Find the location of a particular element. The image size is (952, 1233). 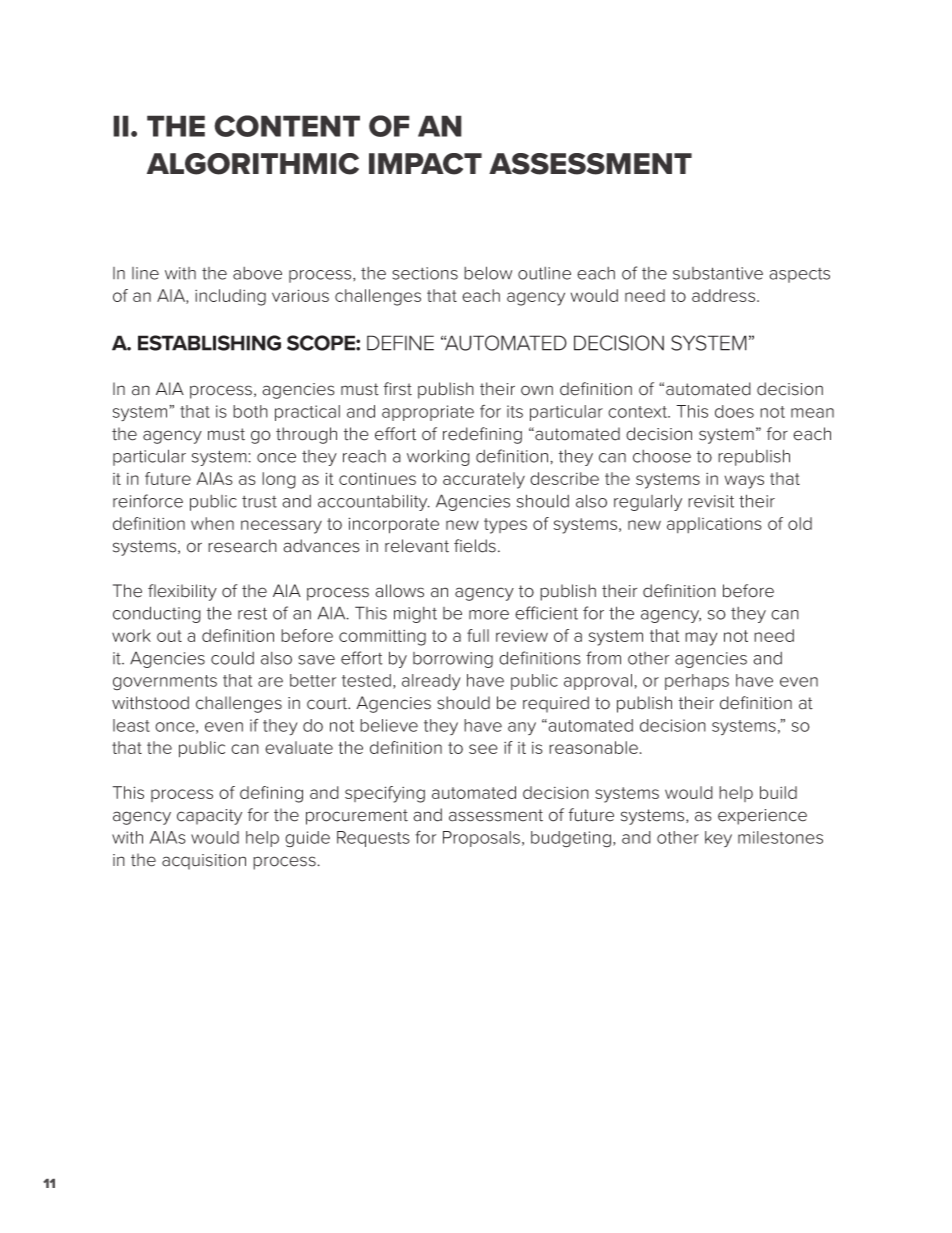

does is located at coordinates (734, 411).
